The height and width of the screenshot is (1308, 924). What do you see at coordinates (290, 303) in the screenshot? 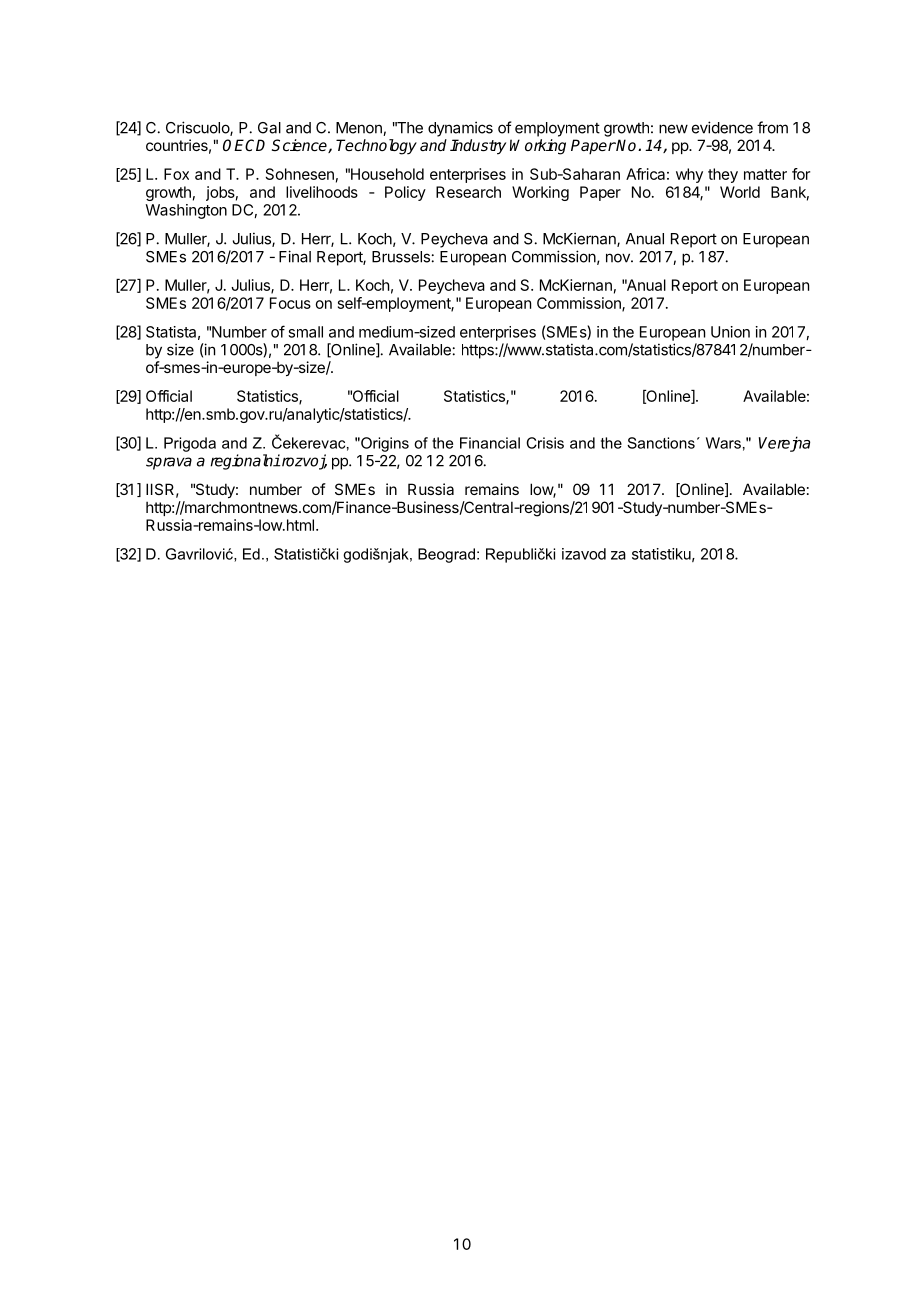
I see `Focus` at bounding box center [290, 303].
